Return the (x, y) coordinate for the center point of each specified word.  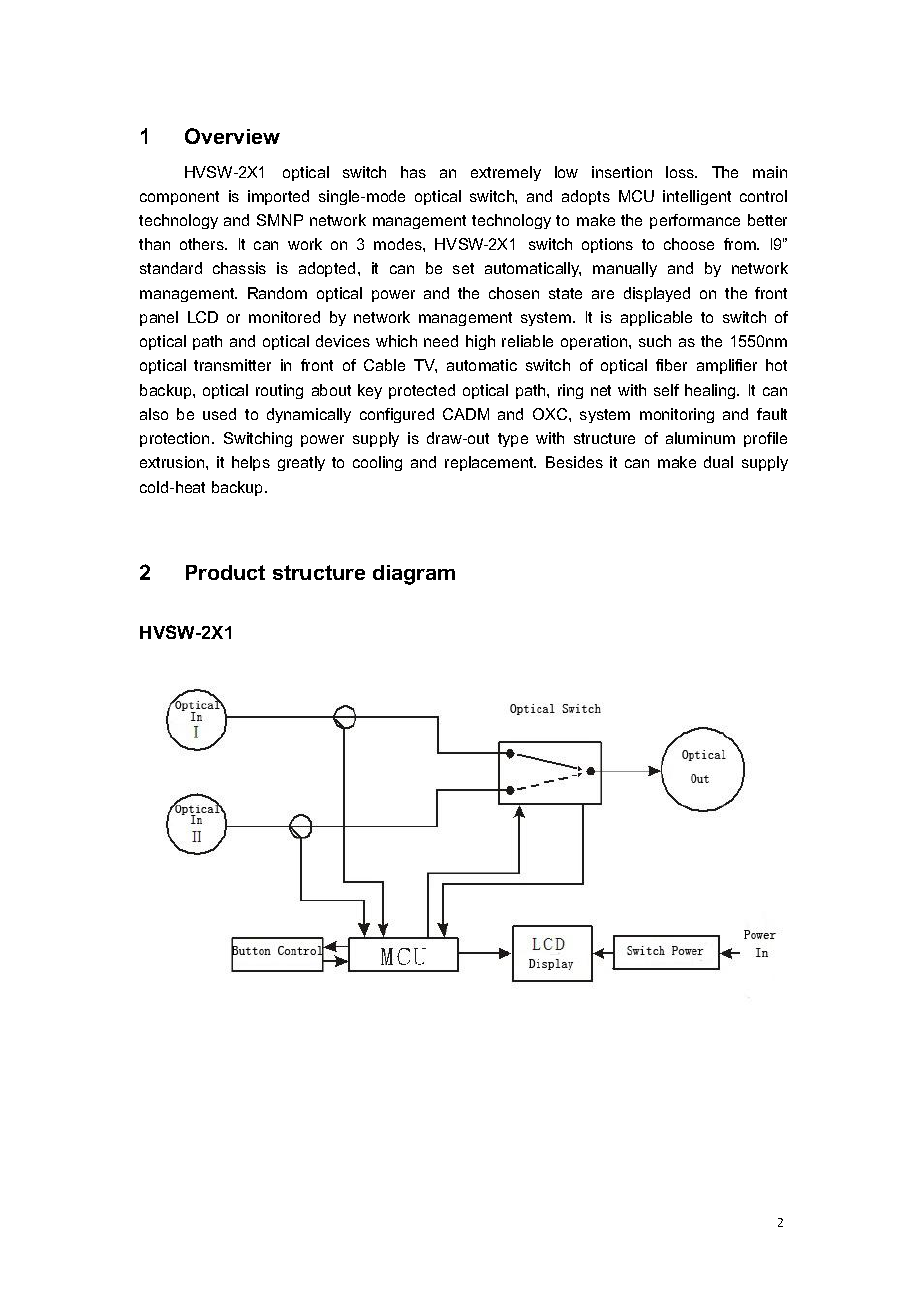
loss (681, 172)
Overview (232, 136)
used (219, 414)
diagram (414, 575)
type (513, 440)
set (463, 268)
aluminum (700, 438)
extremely (506, 173)
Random (277, 293)
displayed (657, 294)
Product (225, 572)
